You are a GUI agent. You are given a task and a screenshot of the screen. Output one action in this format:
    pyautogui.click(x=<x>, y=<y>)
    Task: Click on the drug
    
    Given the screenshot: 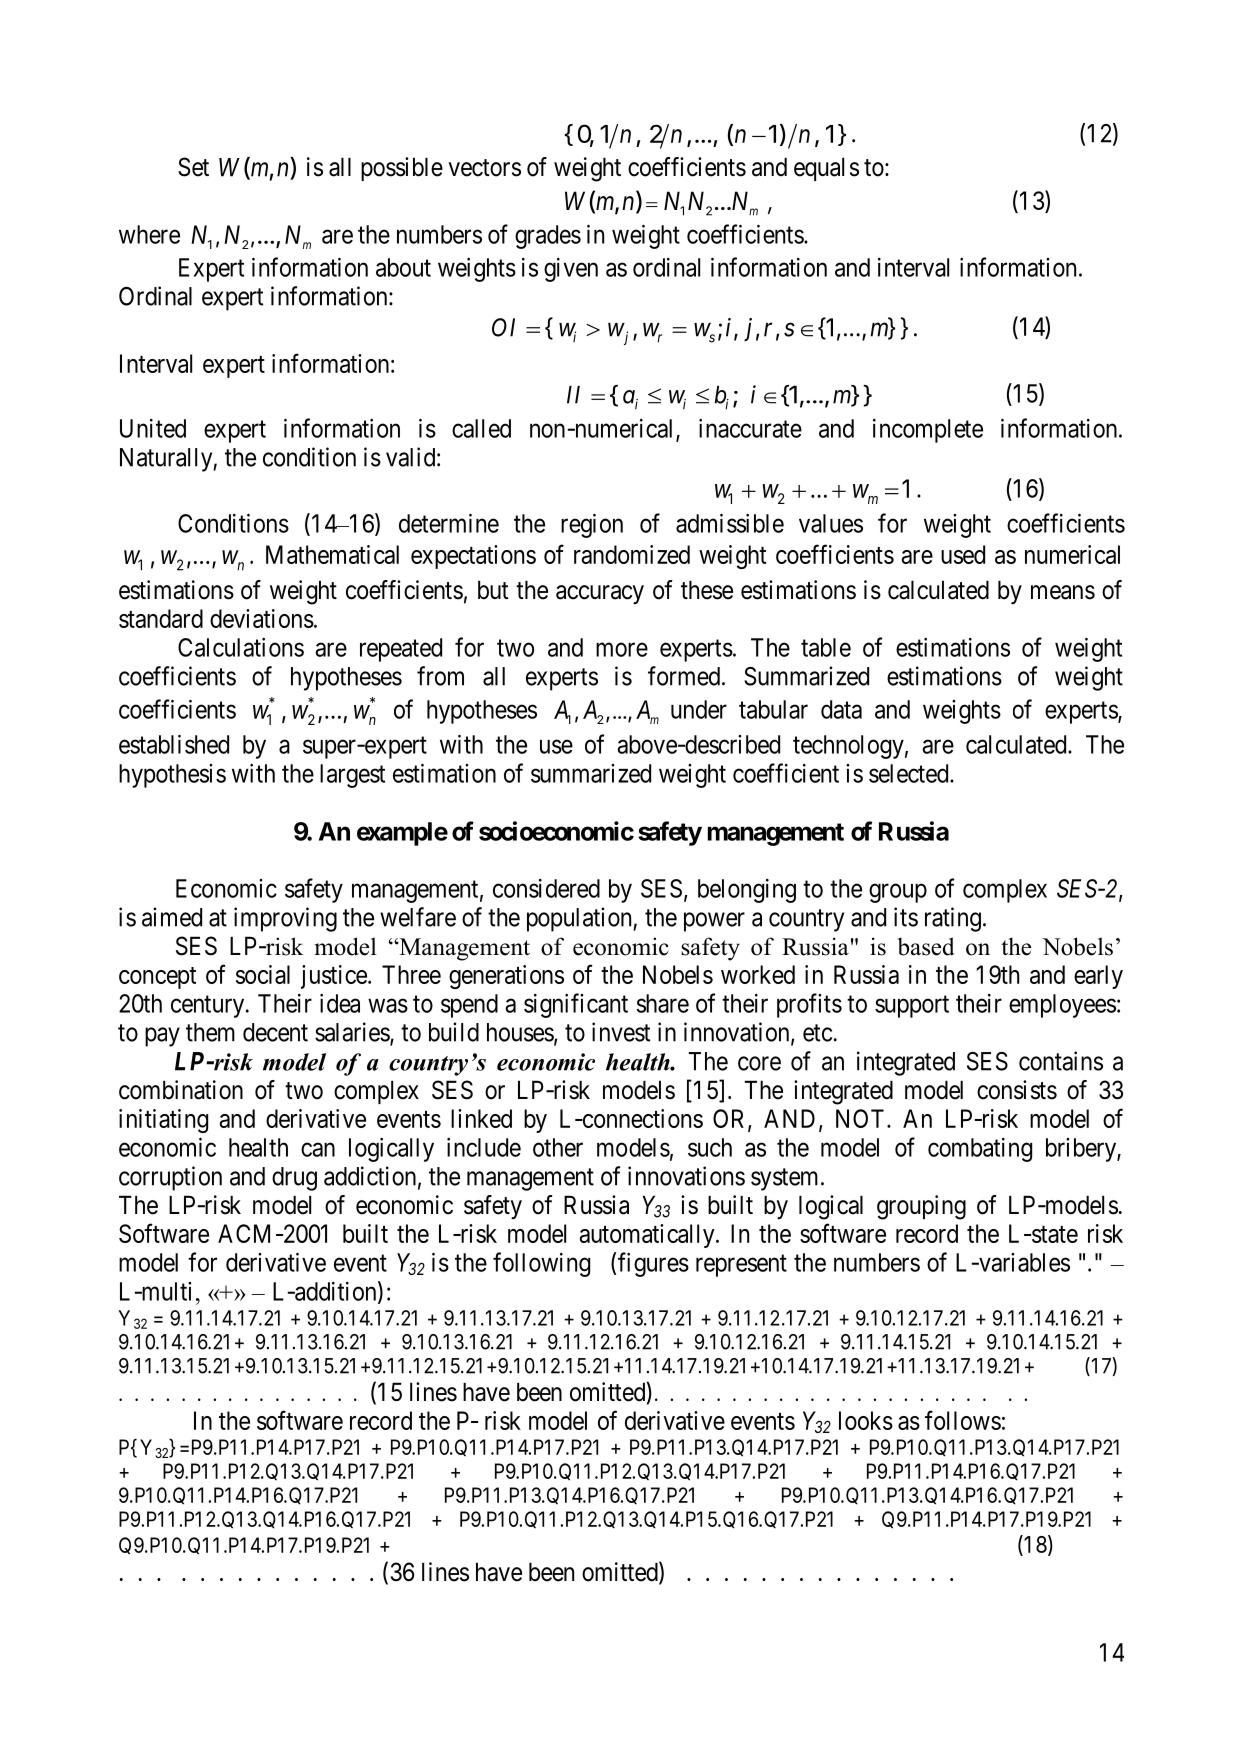 What is the action you would take?
    pyautogui.click(x=294, y=1179)
